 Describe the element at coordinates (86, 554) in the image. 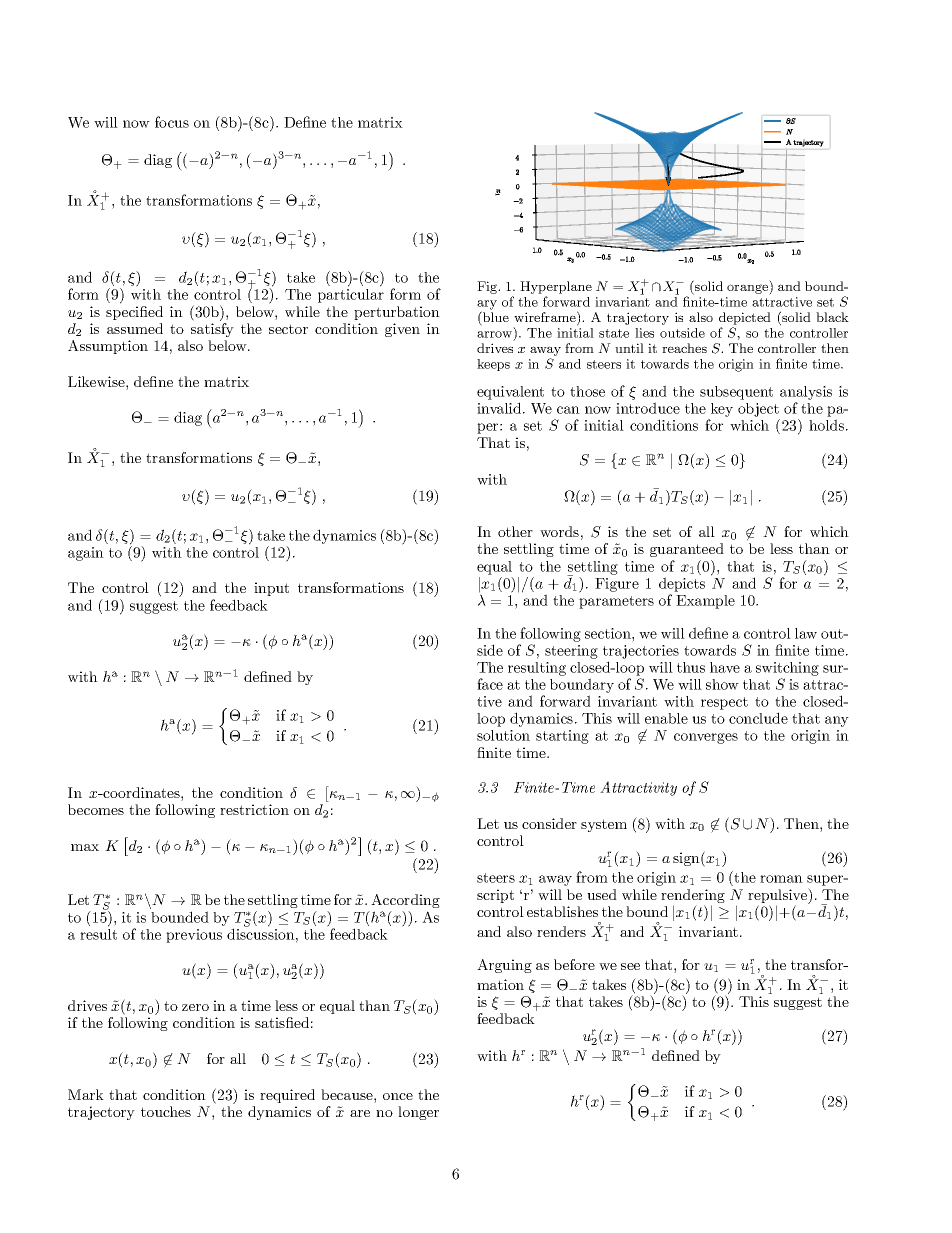

I see `again` at that location.
